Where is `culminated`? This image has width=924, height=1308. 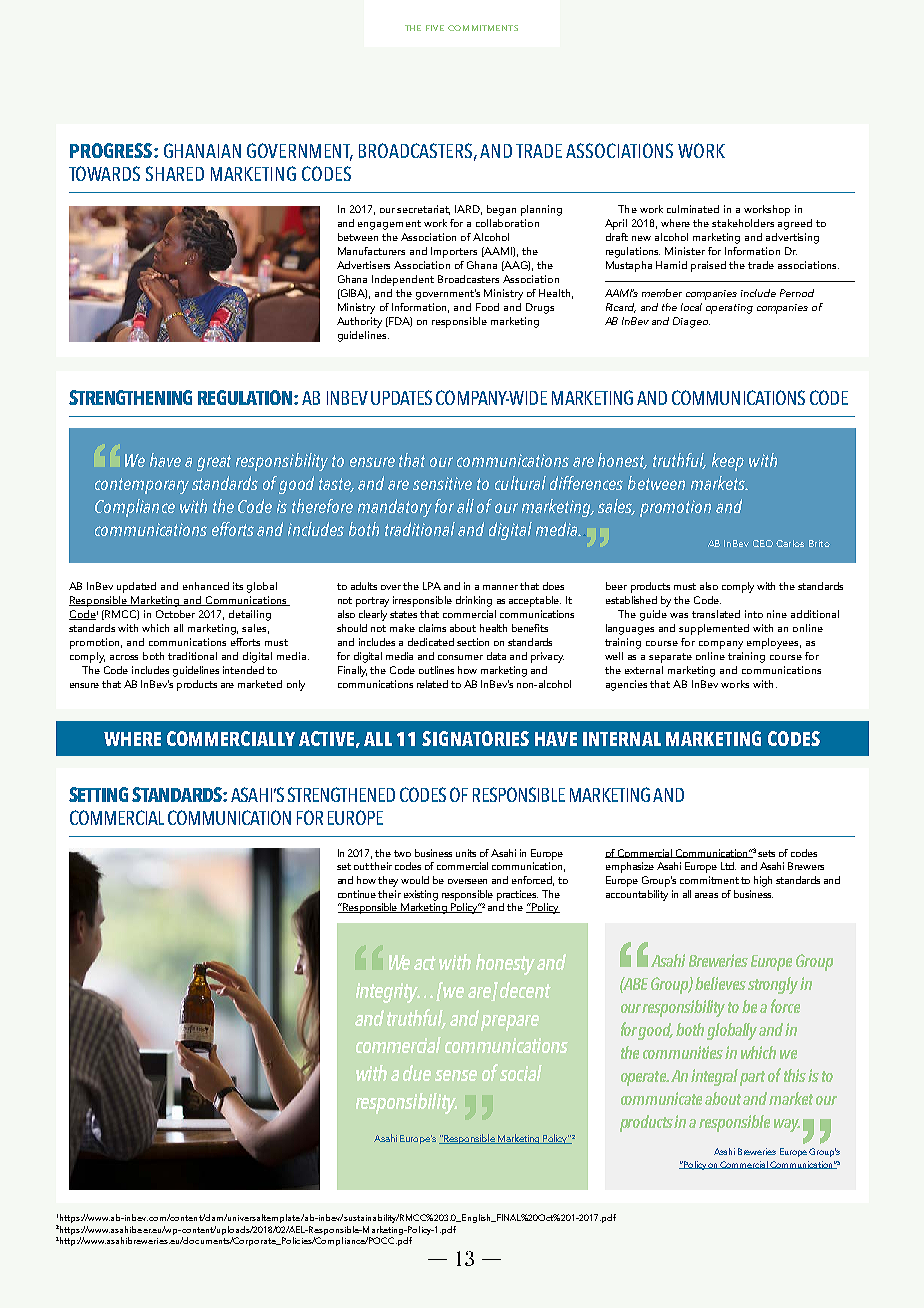 culminated is located at coordinates (693, 209).
